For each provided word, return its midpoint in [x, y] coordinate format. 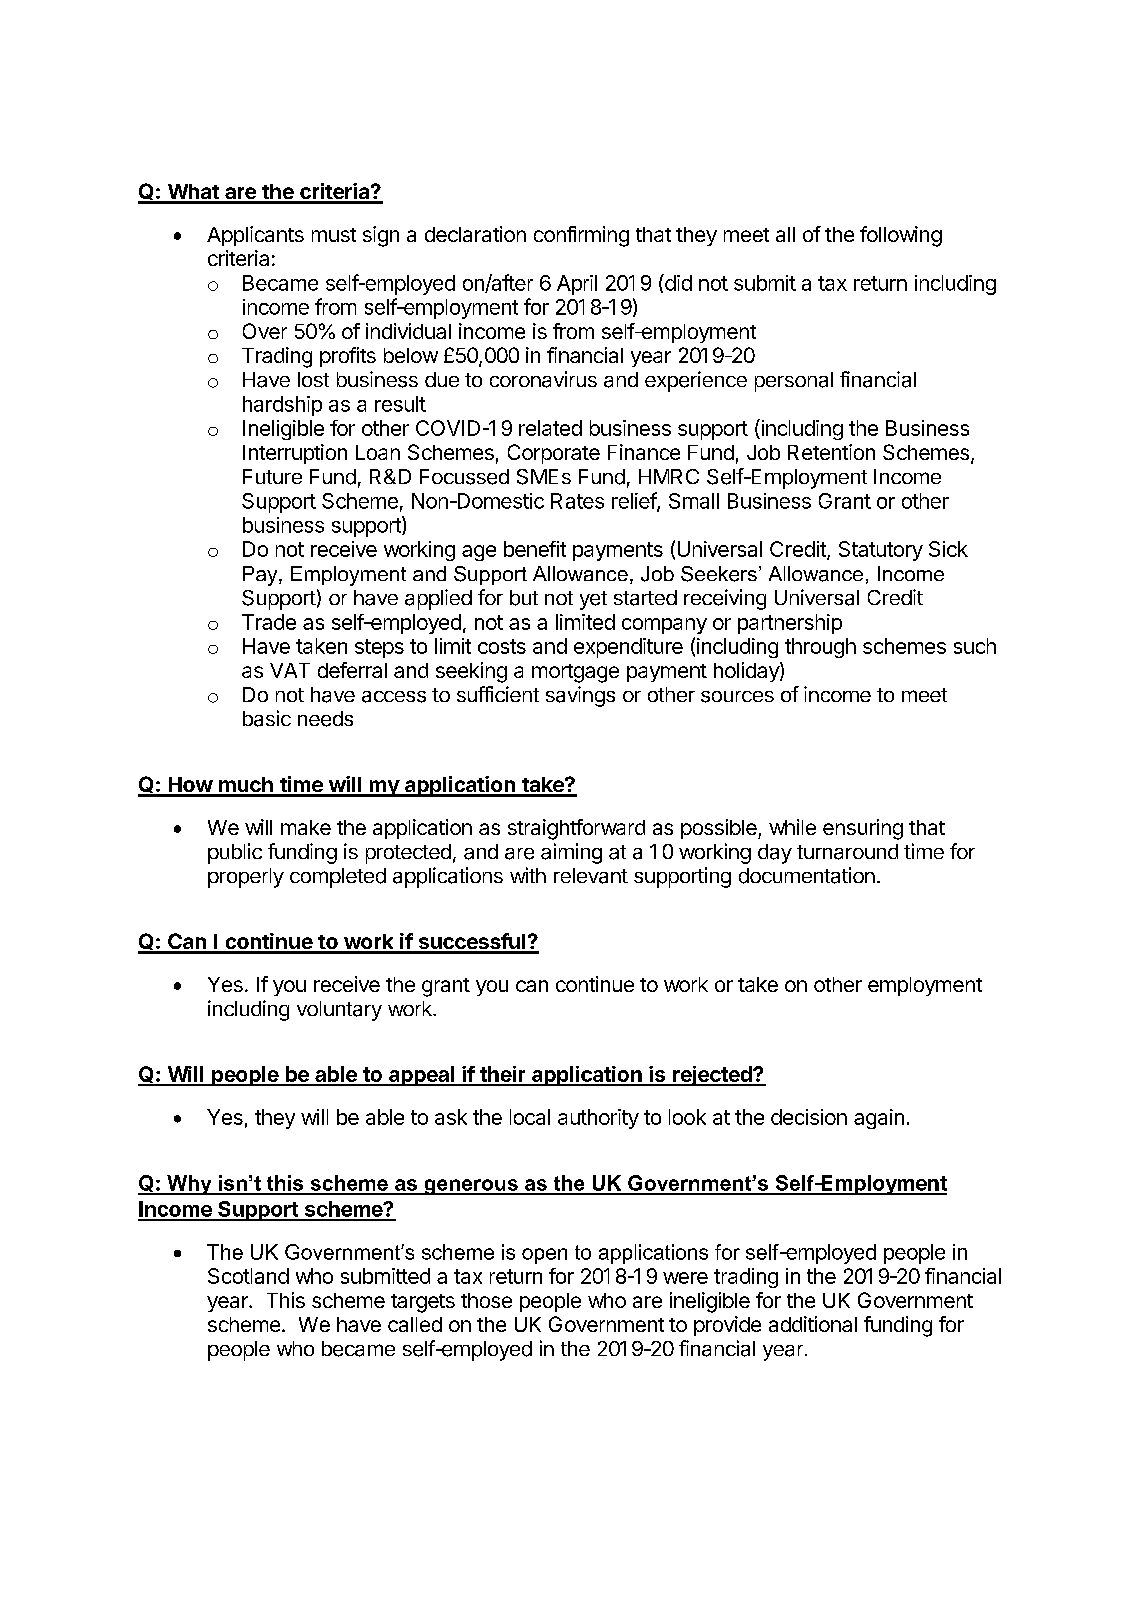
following [901, 236]
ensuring [863, 829]
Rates [577, 501]
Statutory [881, 551]
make [306, 827]
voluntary [339, 1011]
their [502, 1075]
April [577, 285]
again [879, 1119]
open [544, 1256]
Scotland [248, 1276]
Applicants [255, 236]
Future [272, 476]
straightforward [576, 829]
